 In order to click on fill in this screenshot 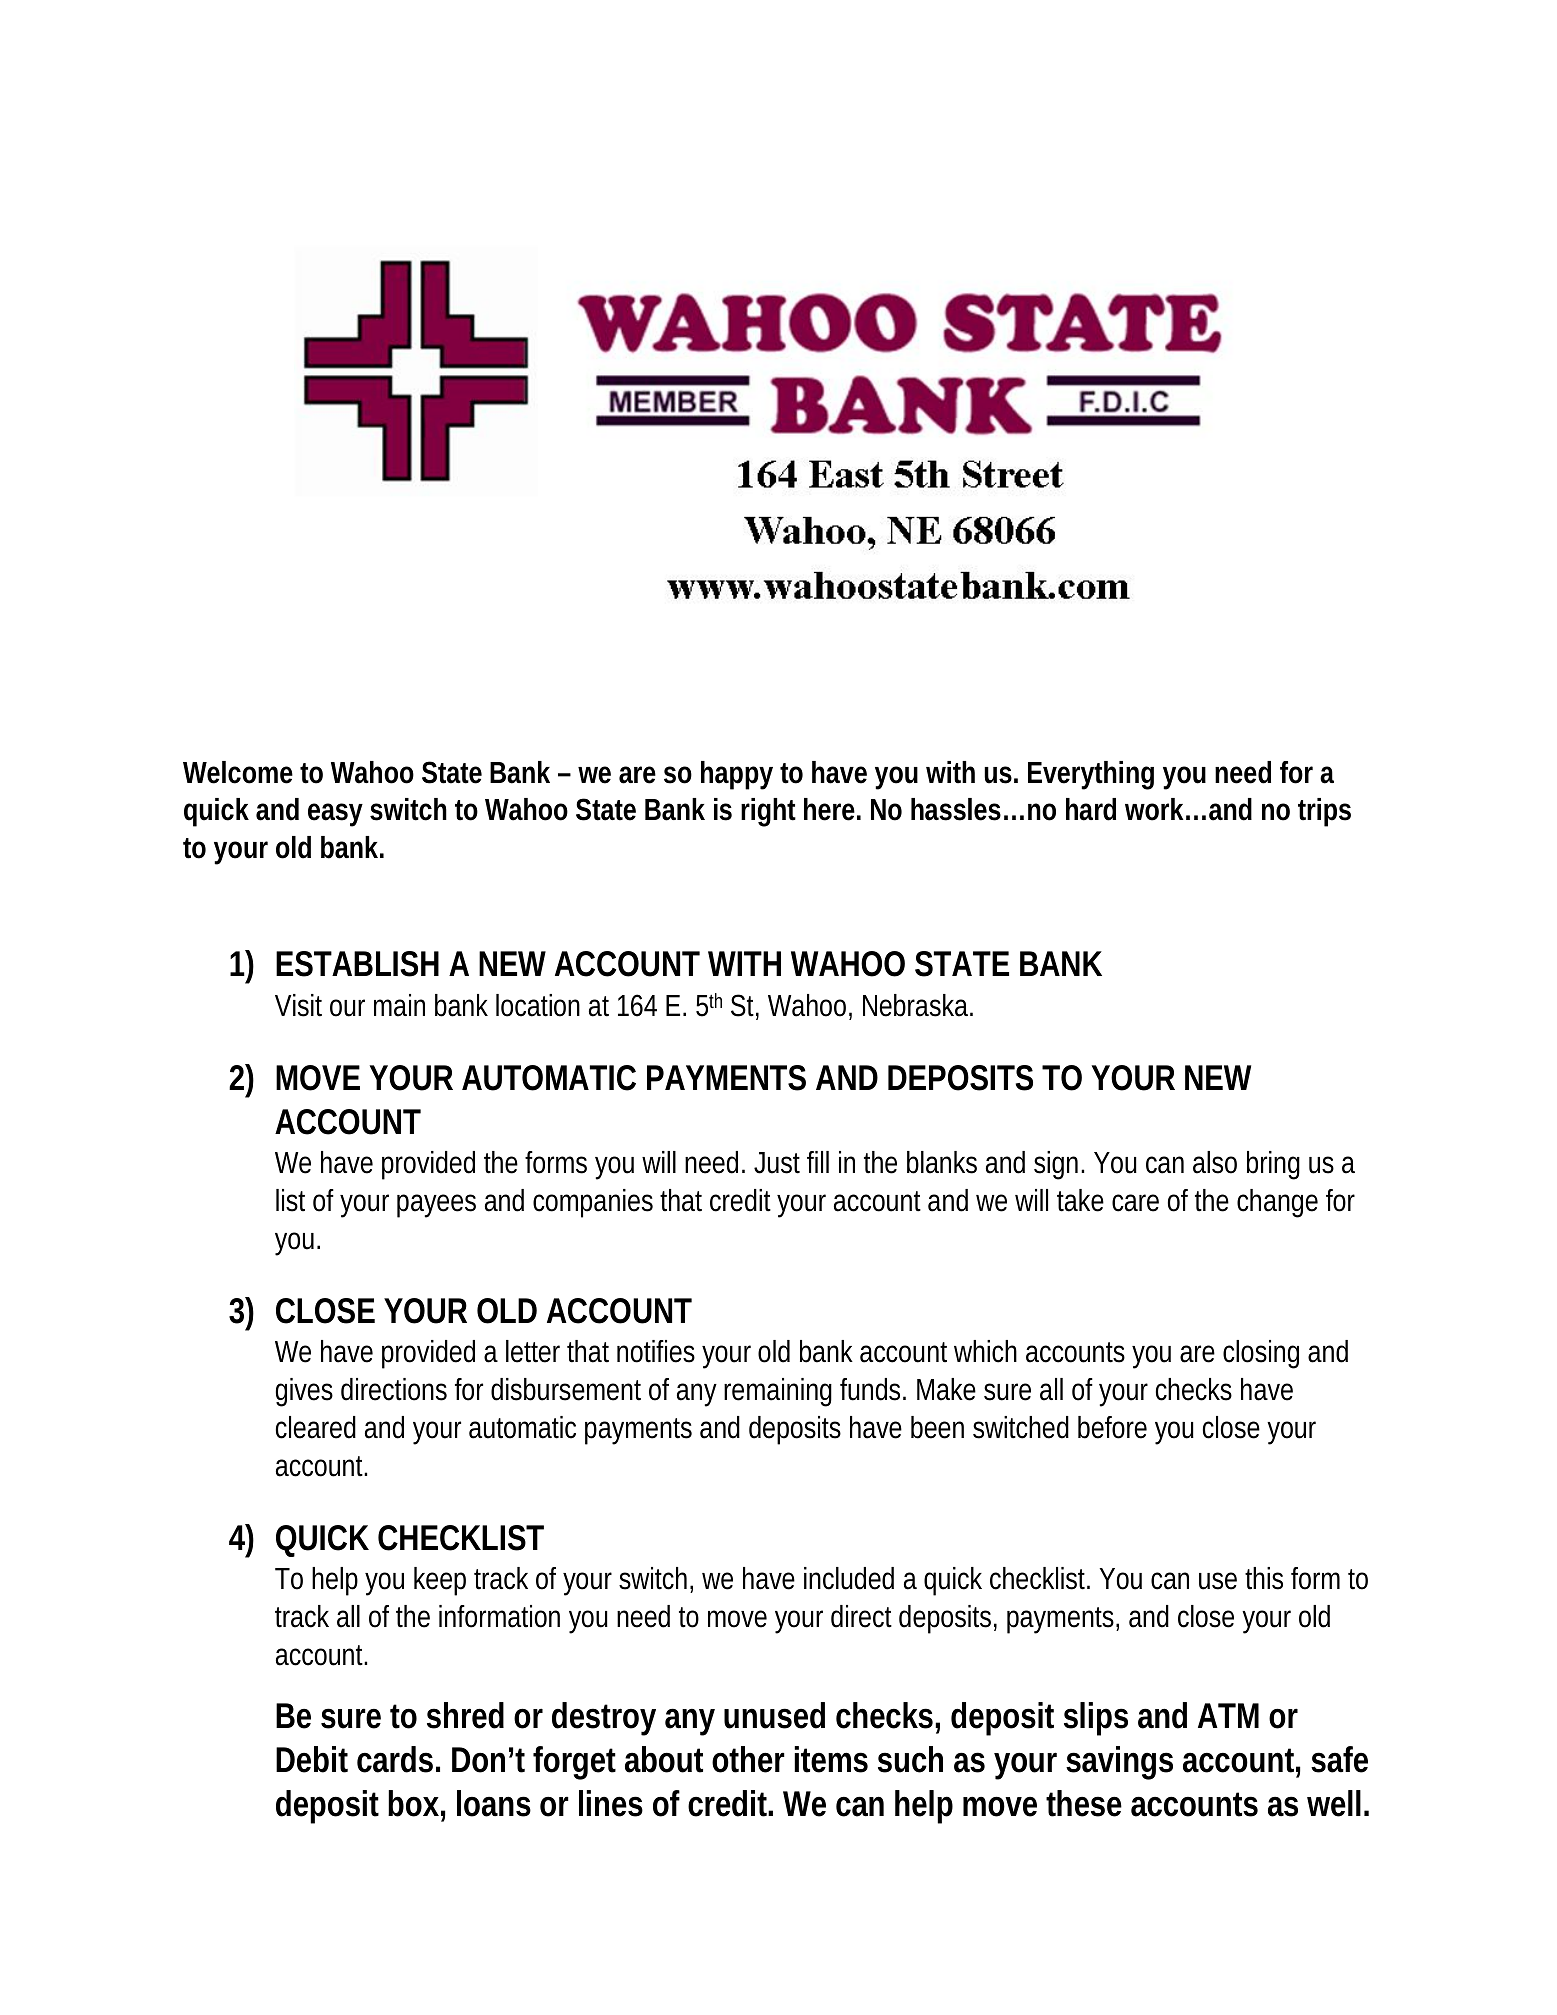, I will do `click(818, 1162)`.
